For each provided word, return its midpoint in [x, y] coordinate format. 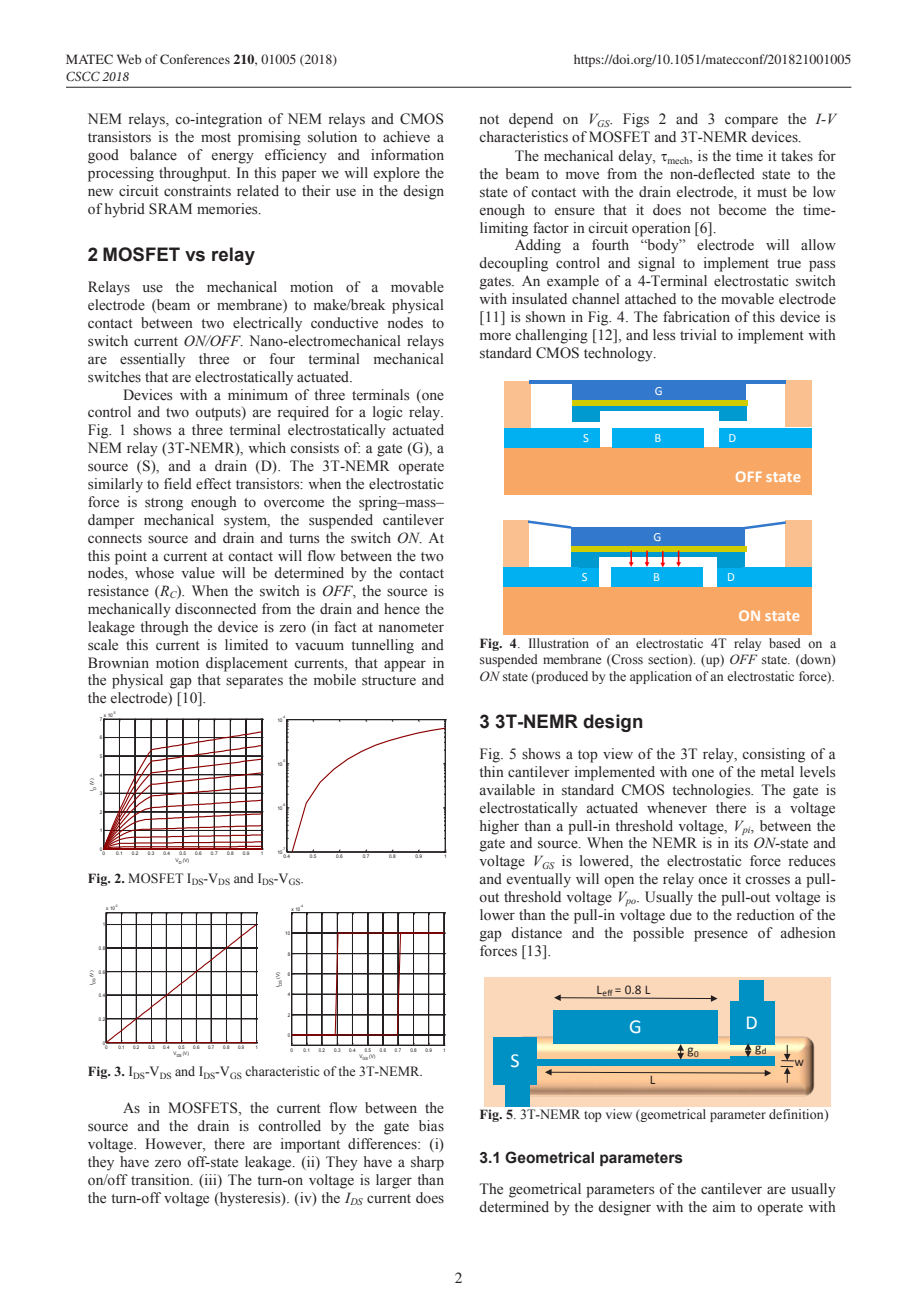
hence [402, 609]
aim [724, 1206]
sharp [427, 1163]
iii [210, 1180]
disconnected [215, 609]
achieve [406, 136]
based [785, 643]
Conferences [195, 59]
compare [751, 122]
